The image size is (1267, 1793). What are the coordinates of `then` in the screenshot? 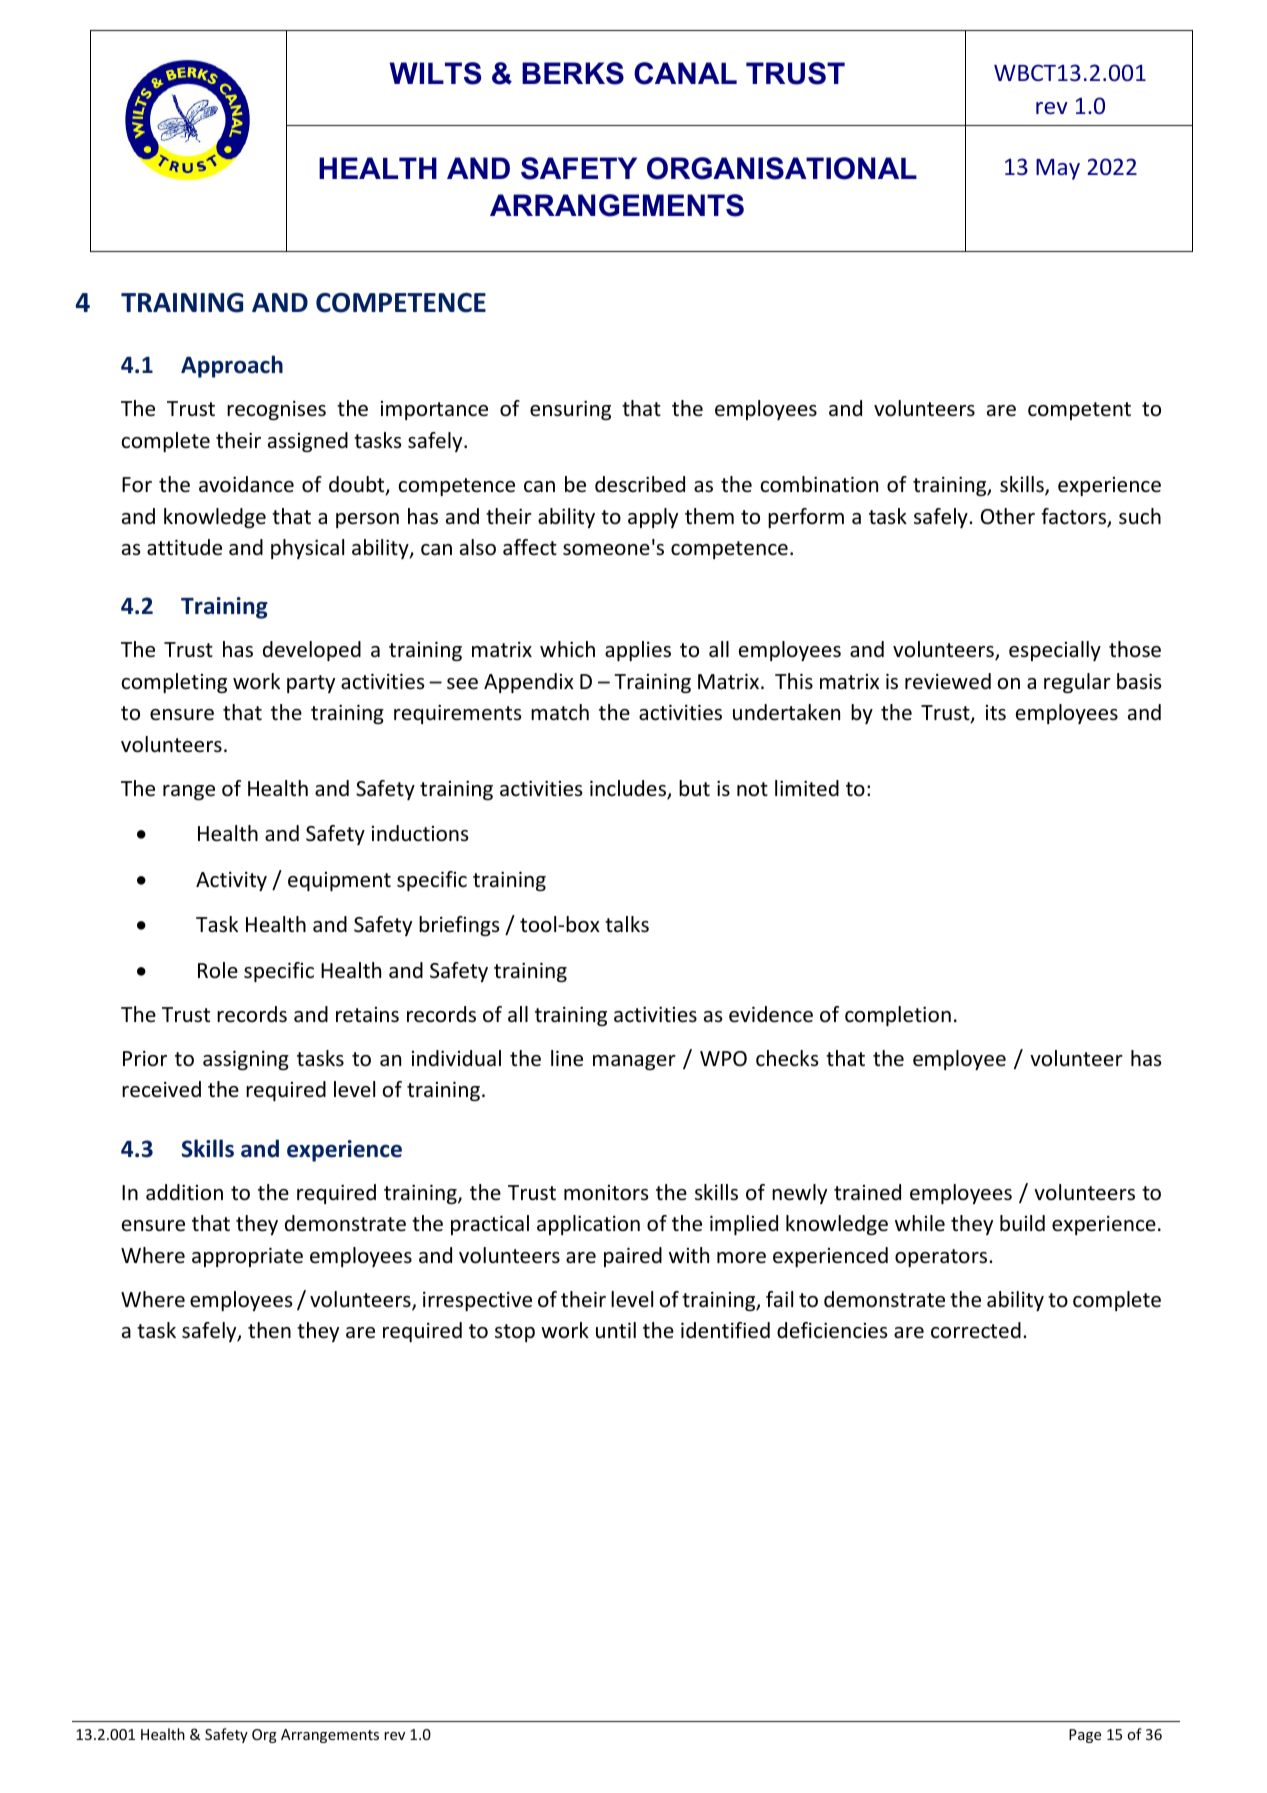 It's located at (269, 1330).
